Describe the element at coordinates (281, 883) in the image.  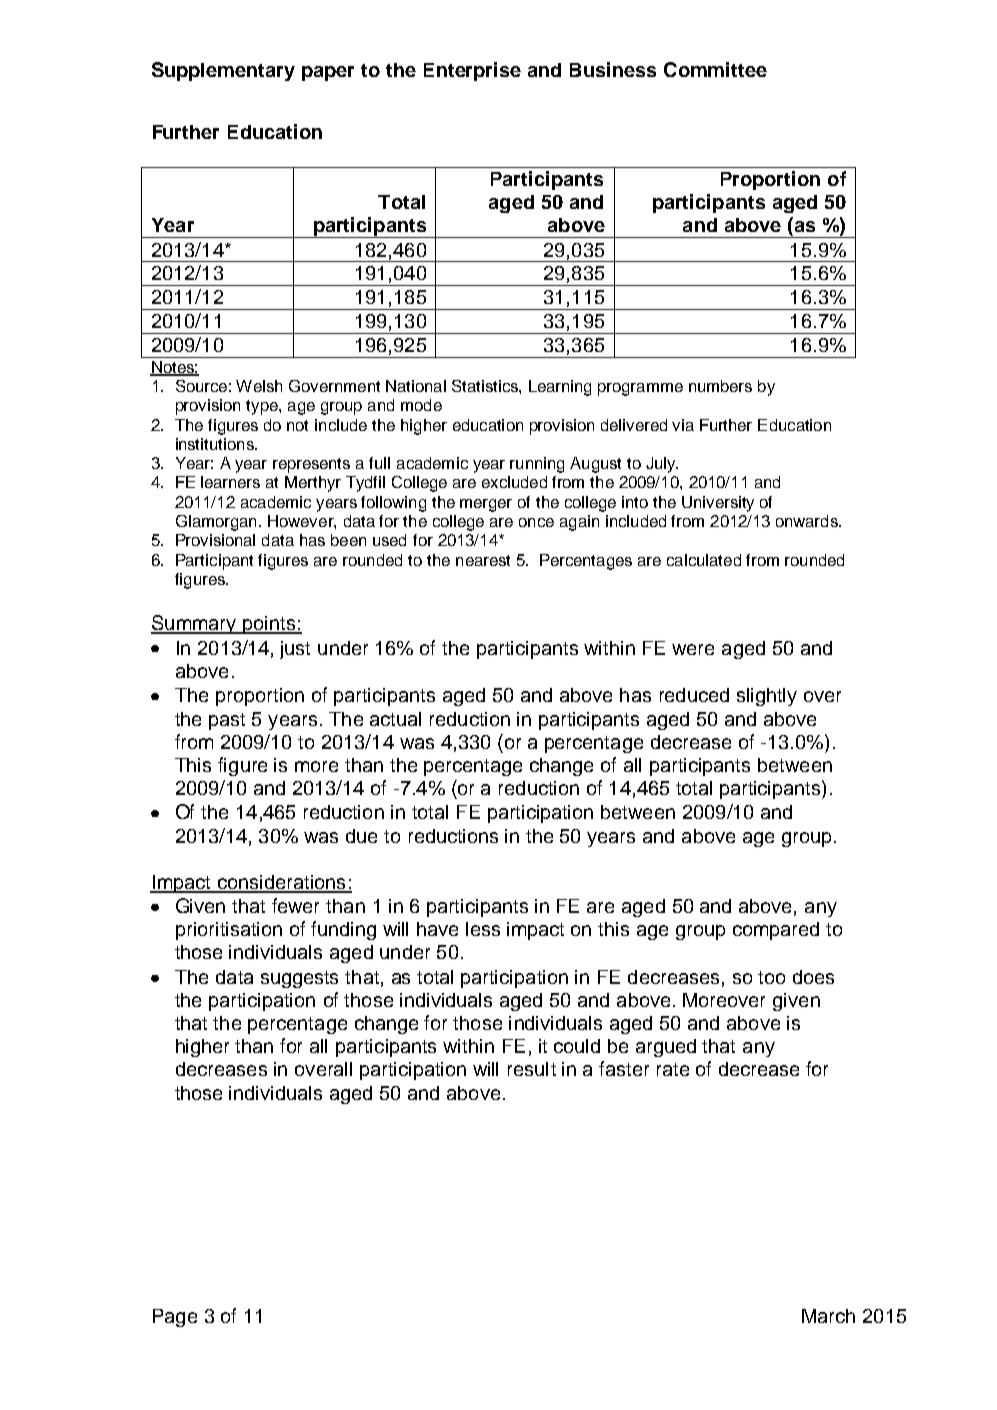
I see `considerations` at that location.
